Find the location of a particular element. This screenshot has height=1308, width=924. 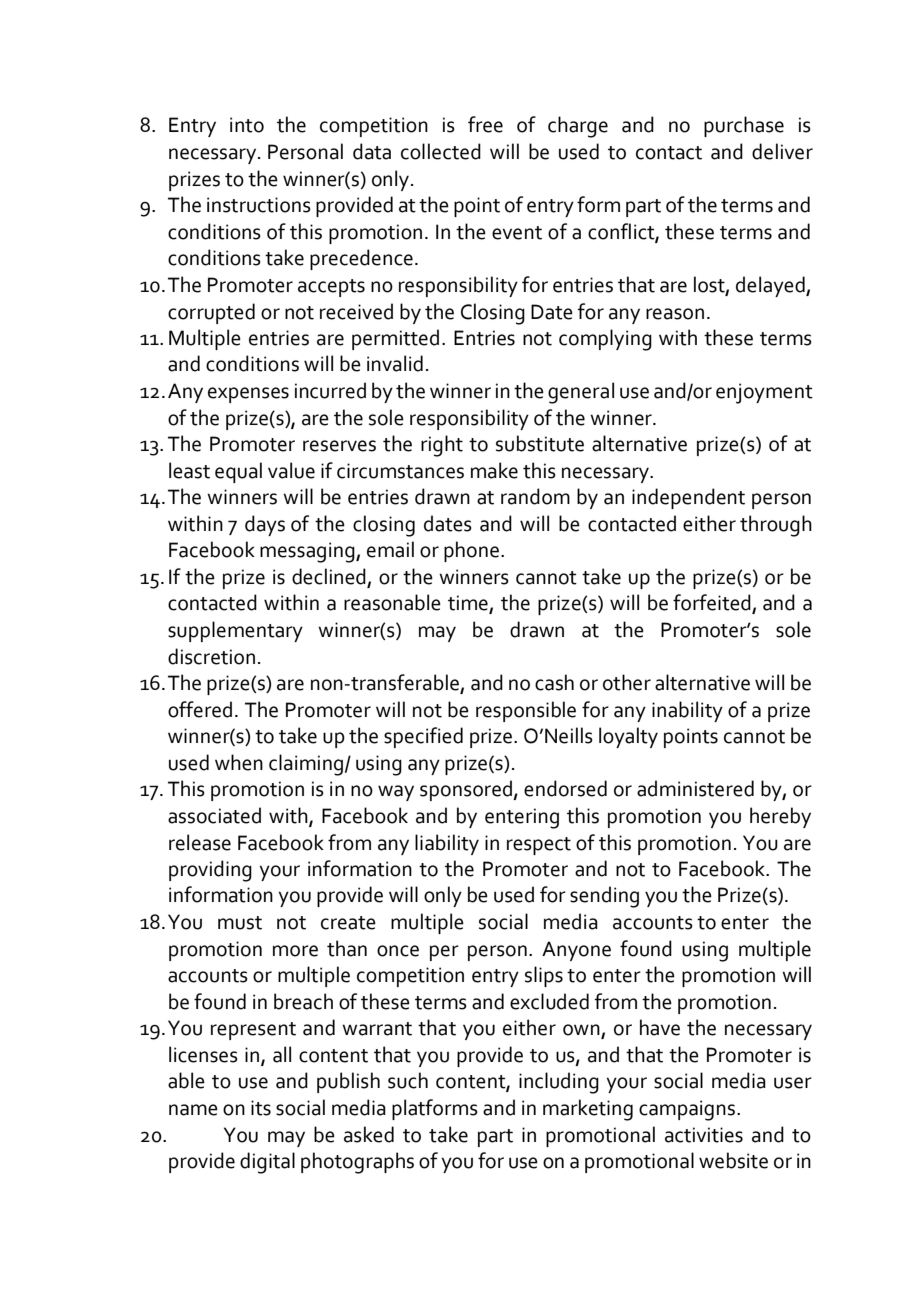

have is located at coordinates (660, 1027).
